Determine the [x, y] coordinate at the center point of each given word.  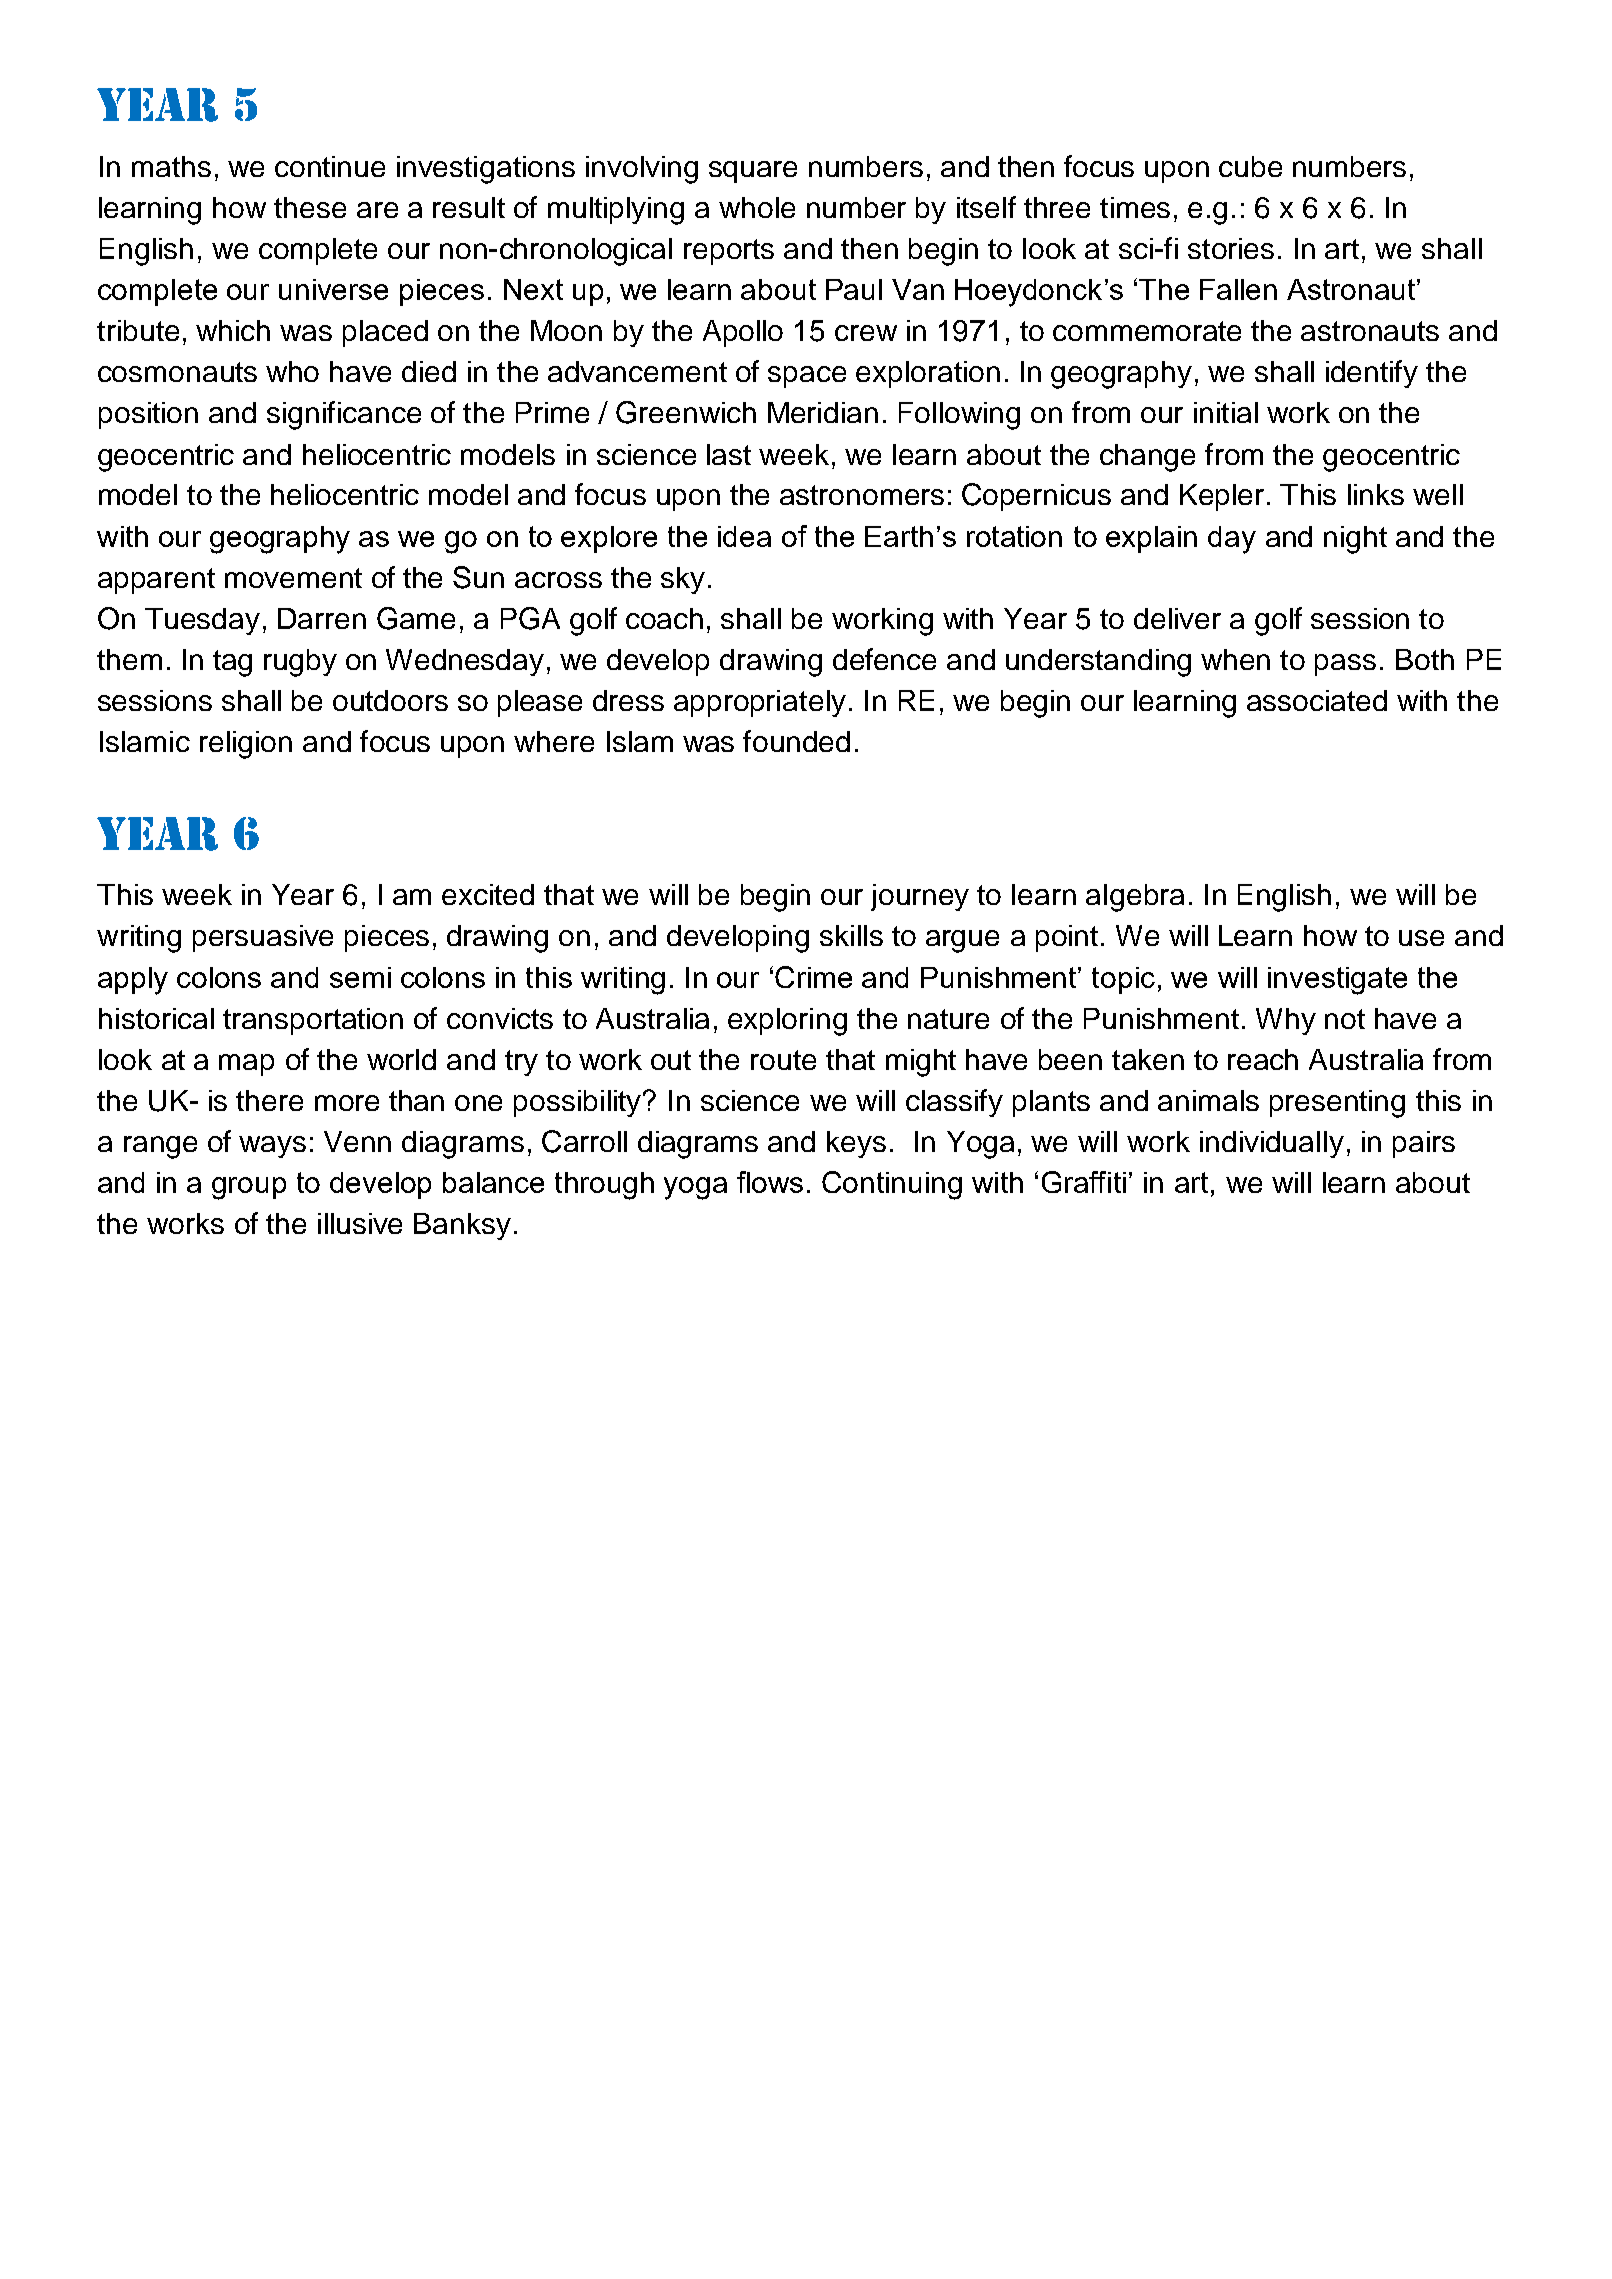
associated [1317, 700]
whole [757, 207]
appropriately [760, 703]
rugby [300, 663]
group [249, 1188]
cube [1250, 166]
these [310, 207]
